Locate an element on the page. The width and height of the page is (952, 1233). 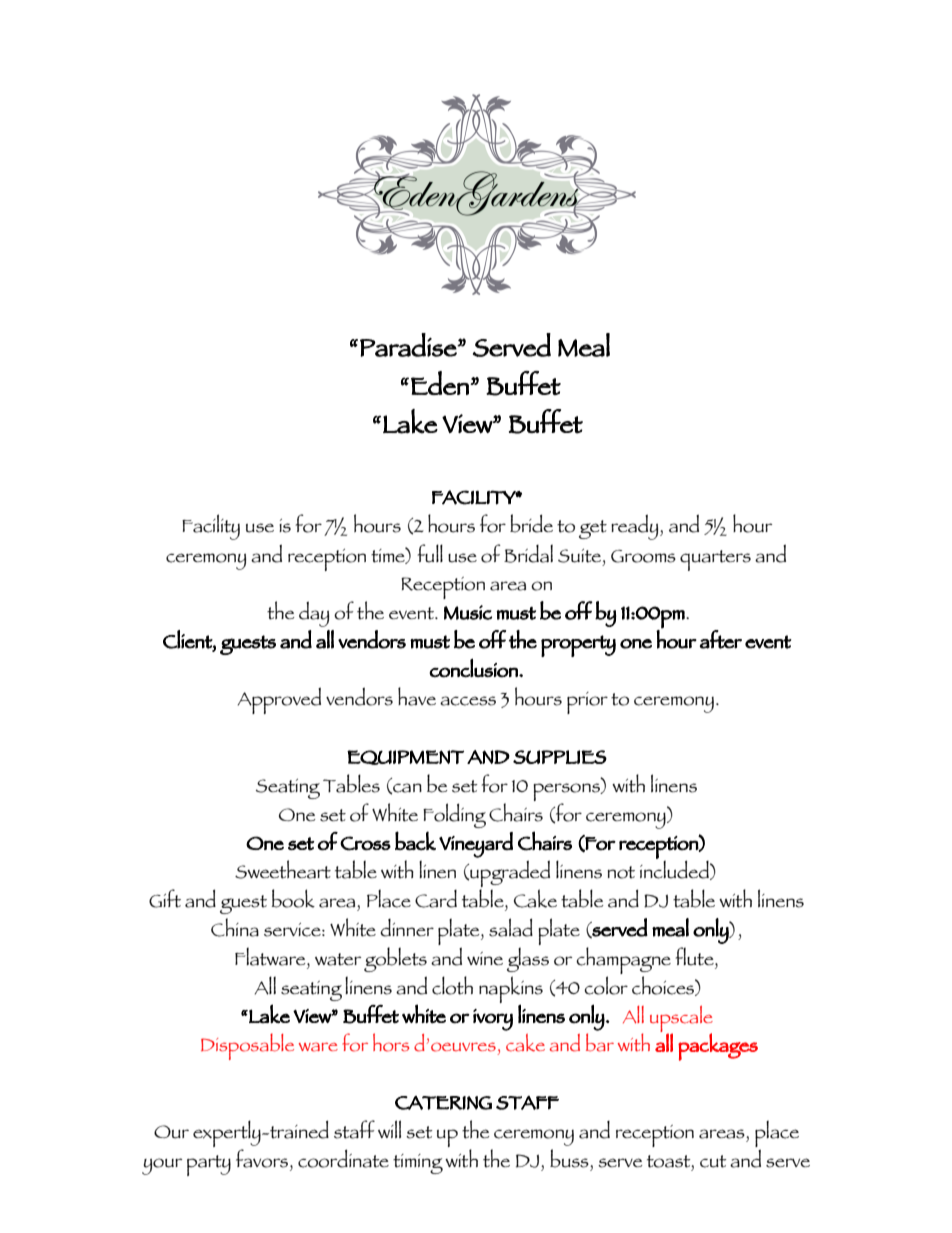
cloth is located at coordinates (452, 985).
